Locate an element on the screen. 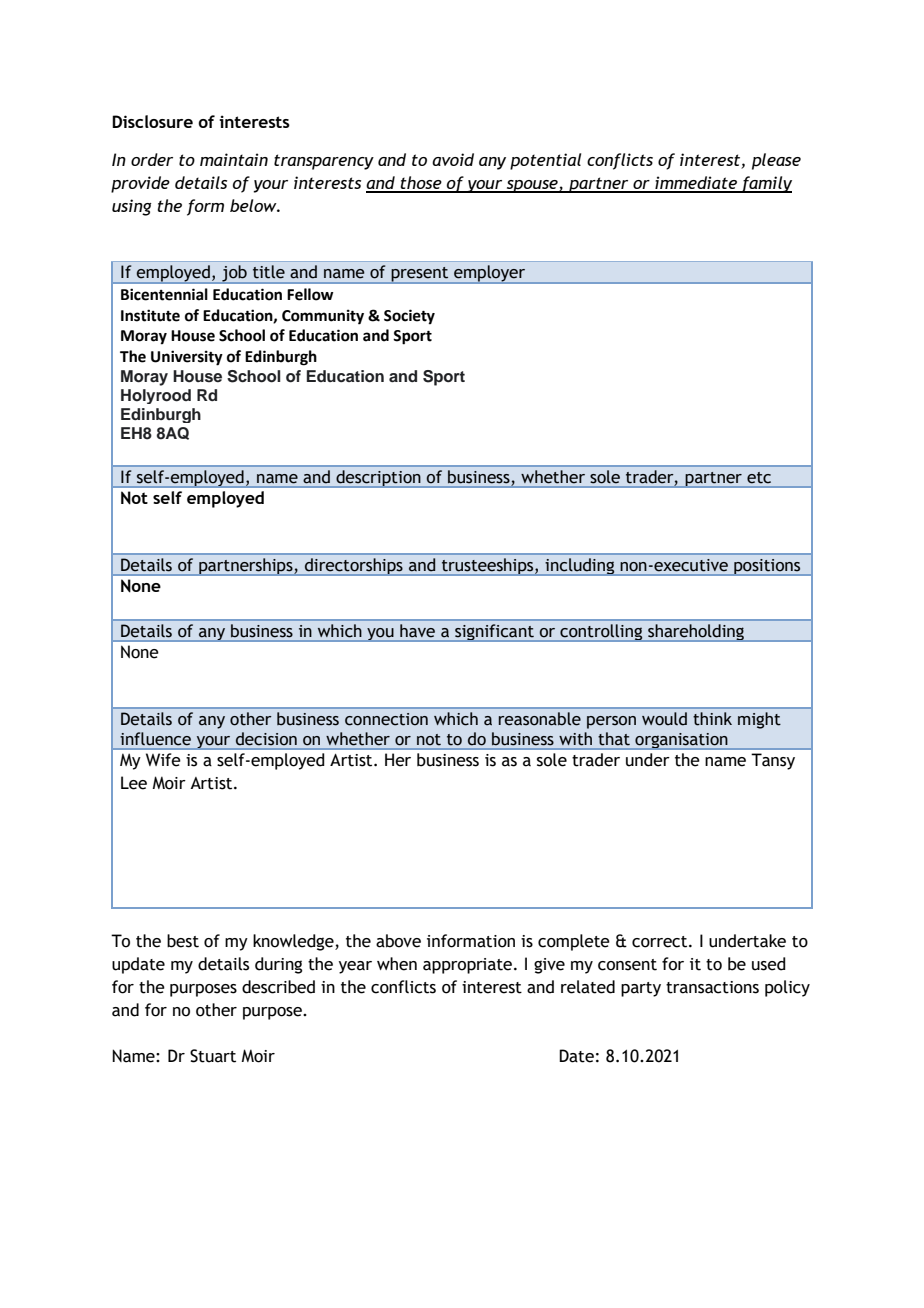 Image resolution: width=924 pixels, height=1308 pixels. think is located at coordinates (712, 719).
